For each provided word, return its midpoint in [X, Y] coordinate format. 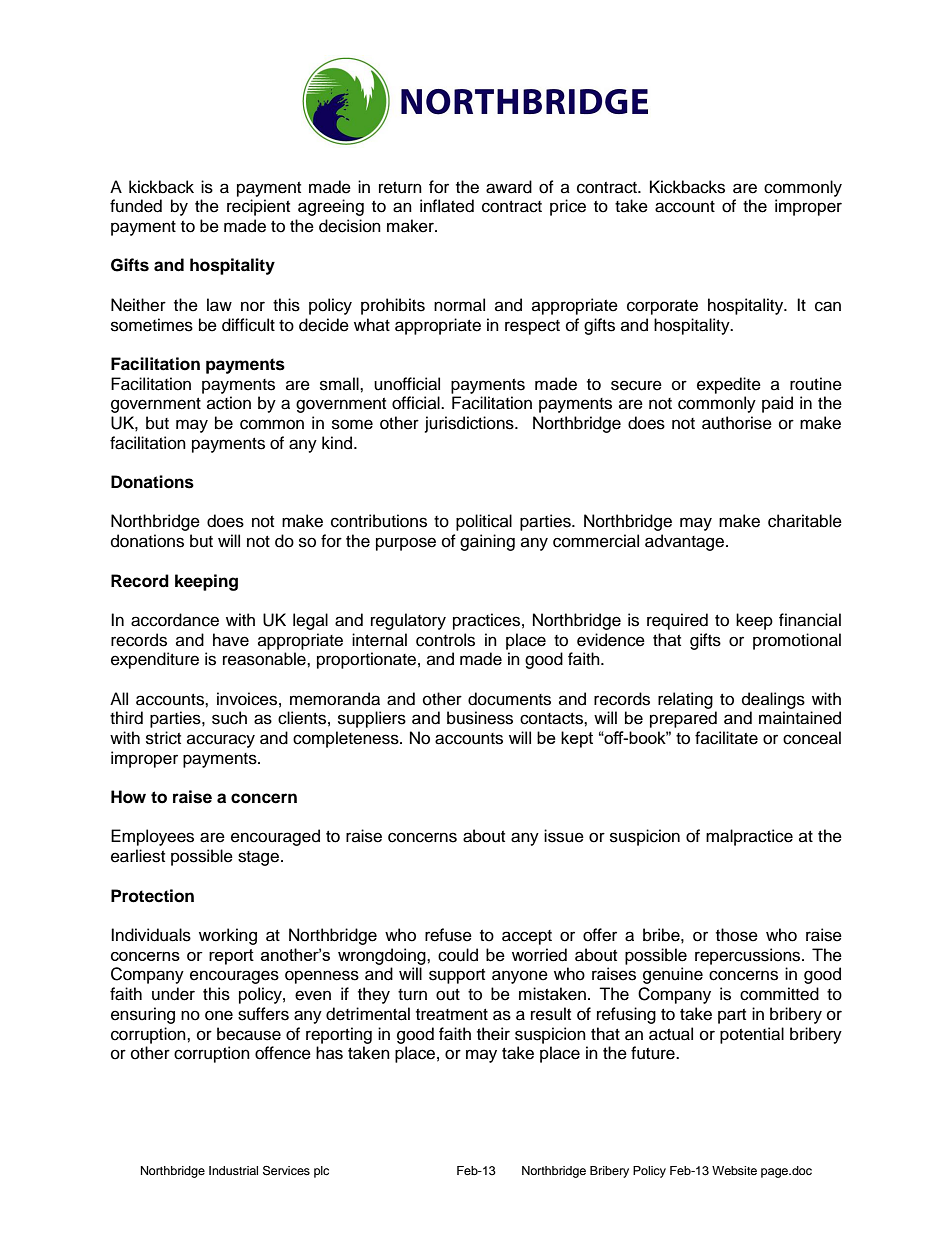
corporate [662, 307]
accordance [175, 620]
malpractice [749, 837]
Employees [152, 837]
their [493, 1034]
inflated [447, 206]
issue [564, 836]
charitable [805, 521]
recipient [258, 207]
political [484, 522]
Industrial [233, 1170]
